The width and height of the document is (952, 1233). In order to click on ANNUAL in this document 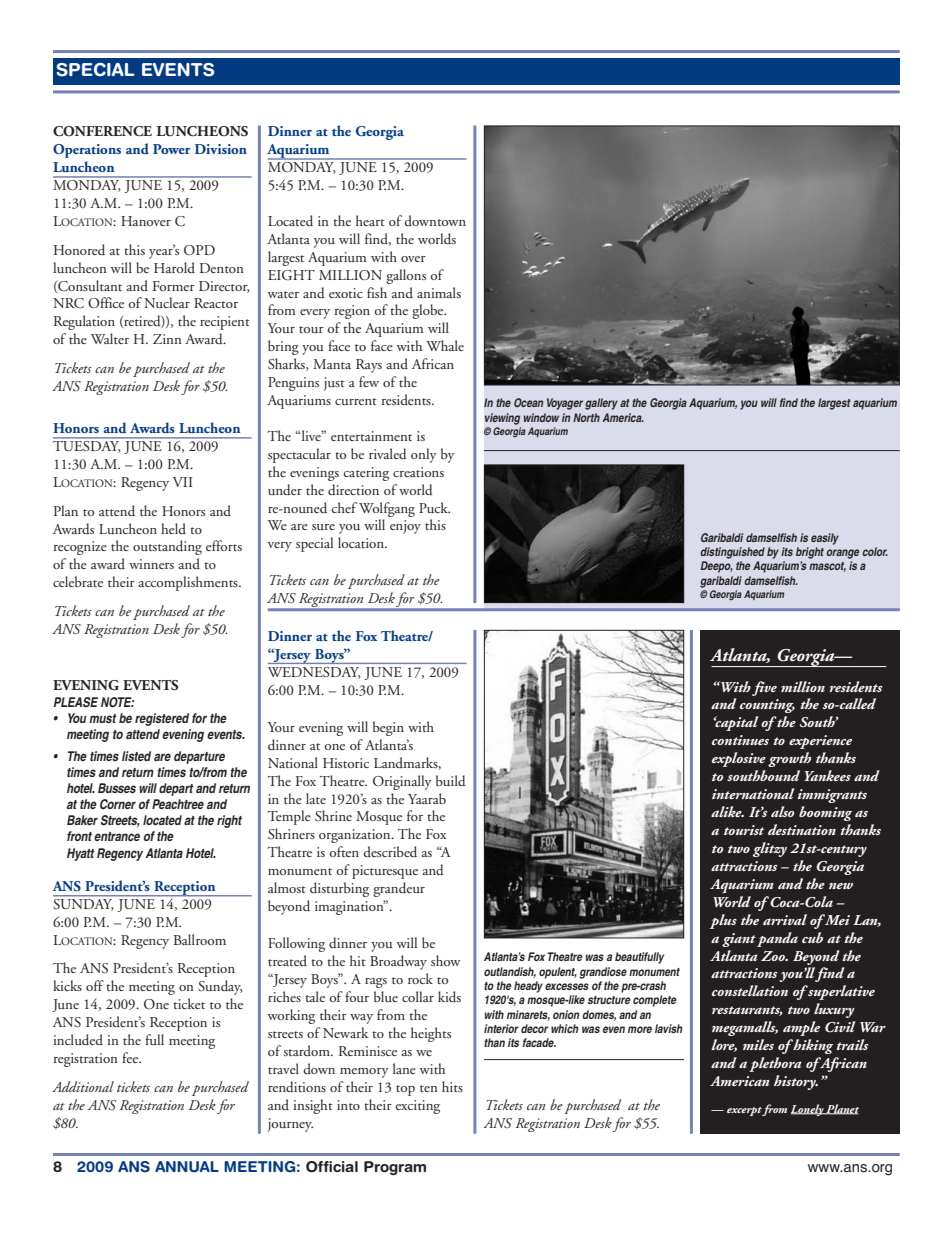, I will do `click(187, 1167)`.
